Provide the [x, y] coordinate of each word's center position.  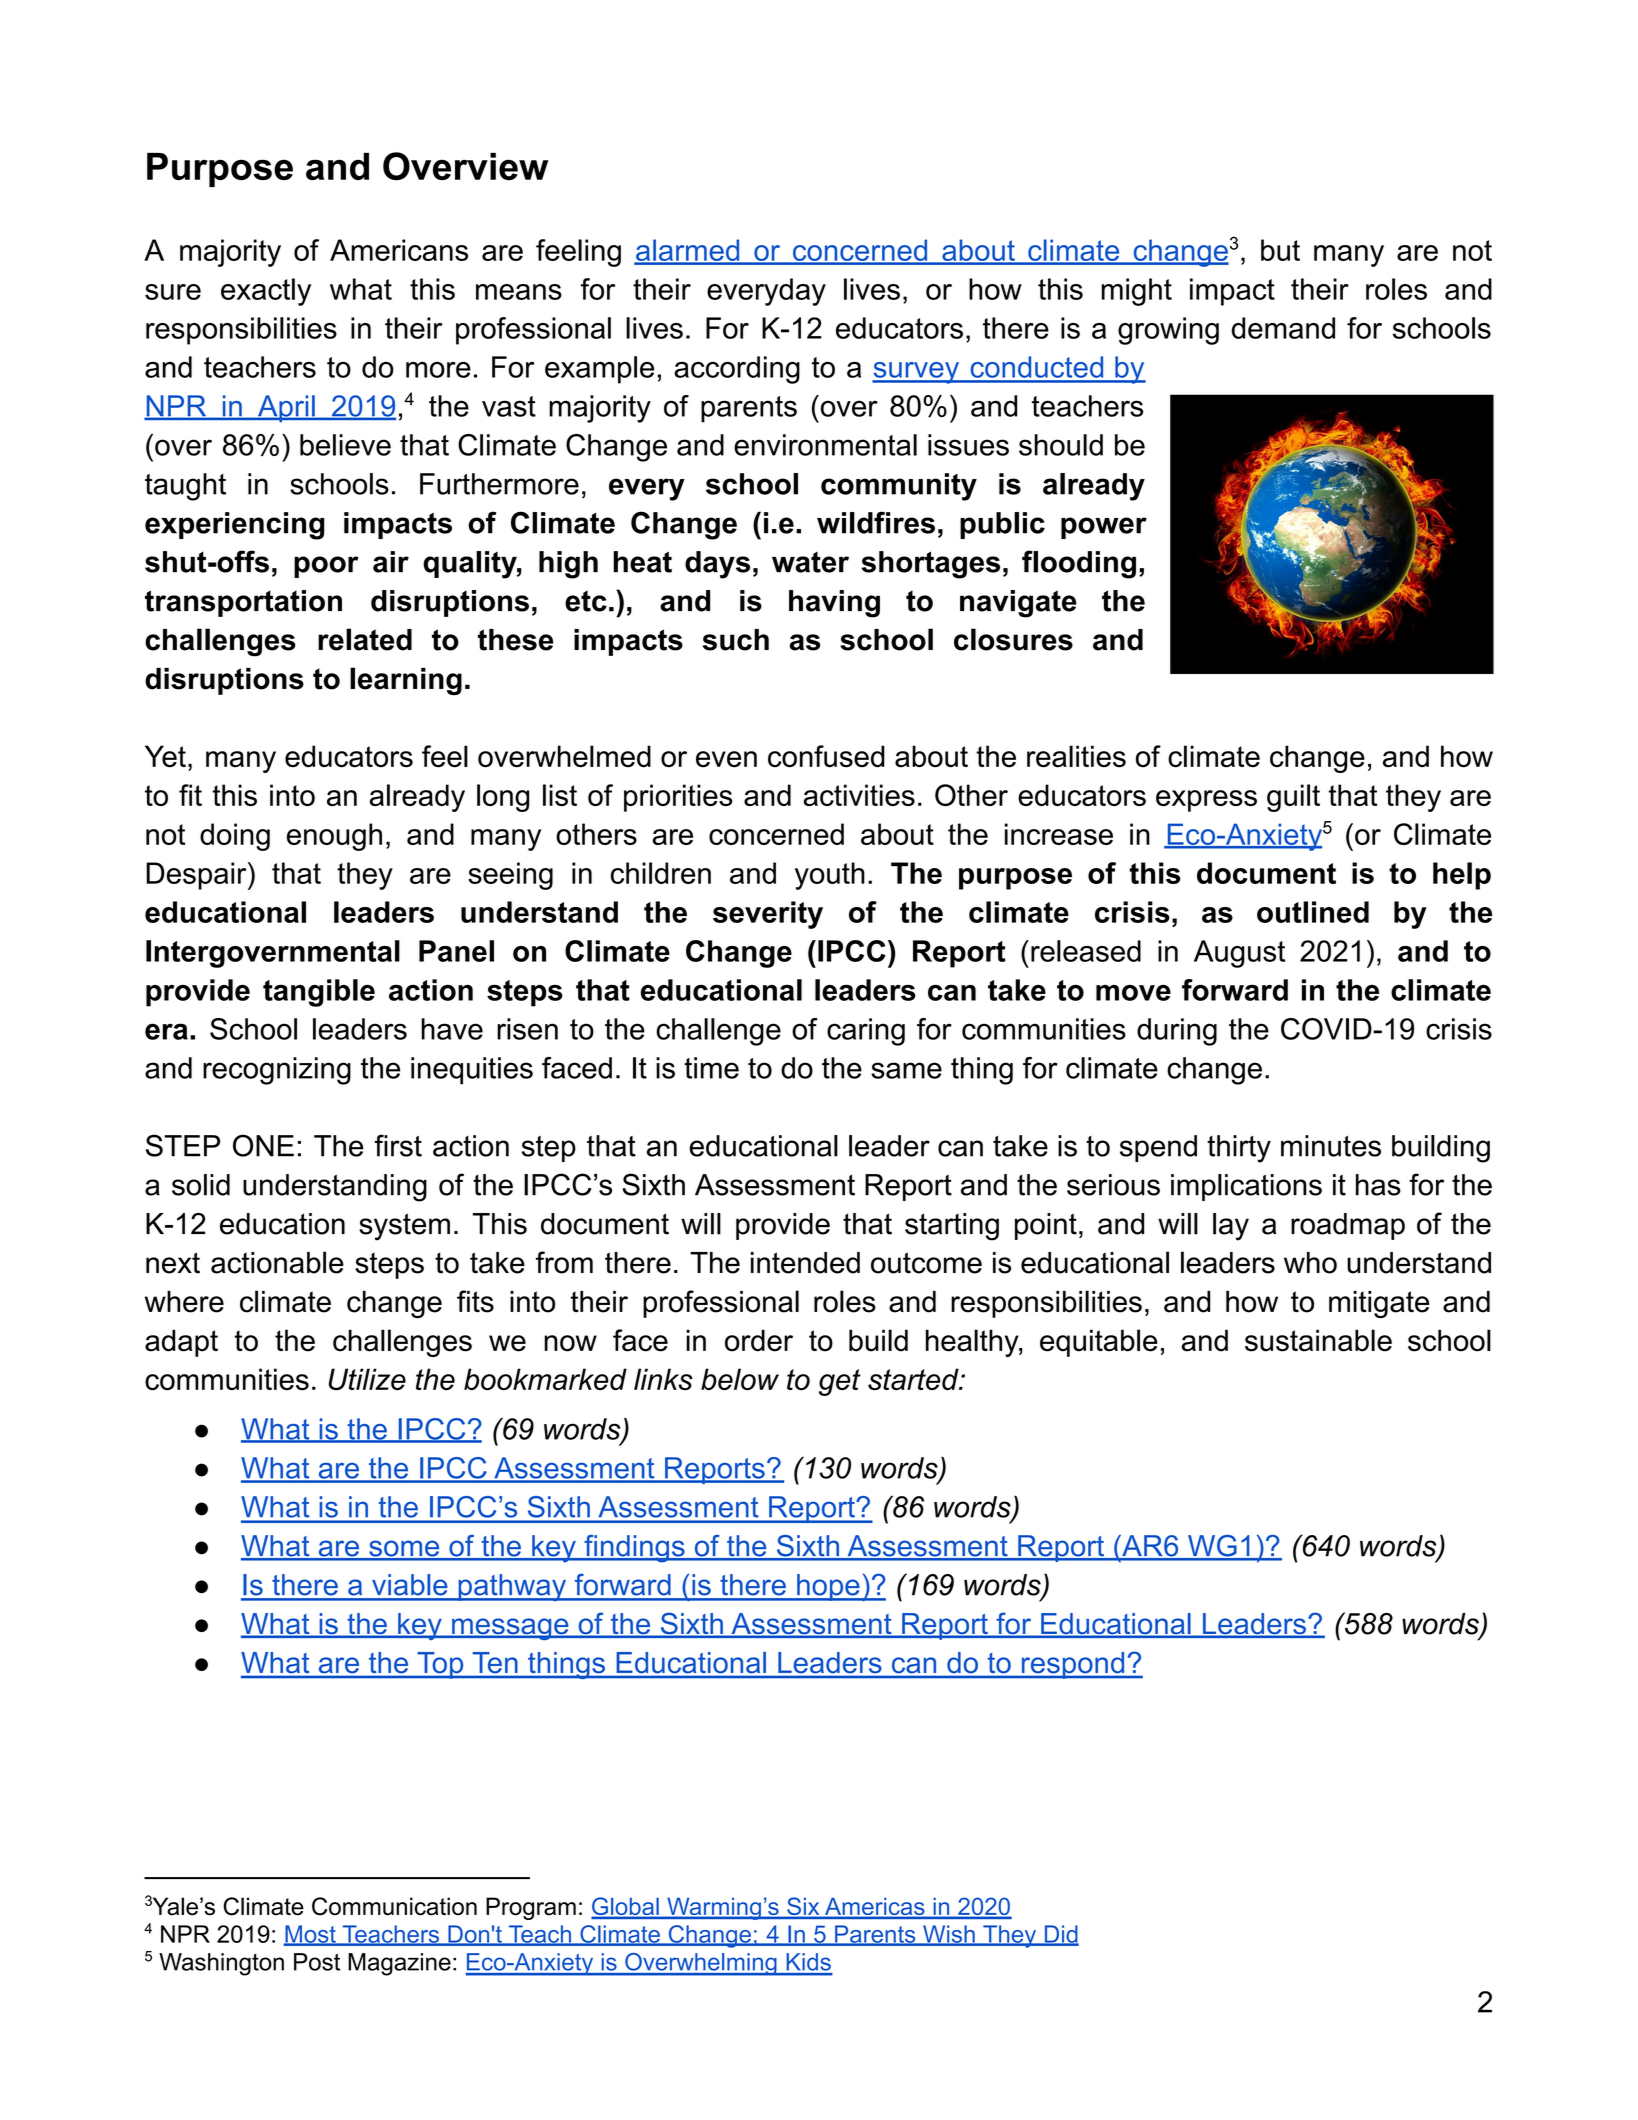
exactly [266, 292]
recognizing [277, 1071]
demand [1283, 328]
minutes [1331, 1146]
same [906, 1070]
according [737, 370]
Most [311, 1935]
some [404, 1550]
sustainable [1318, 1340]
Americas [875, 1908]
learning [406, 681]
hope [828, 1587]
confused [826, 756]
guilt [1293, 798]
